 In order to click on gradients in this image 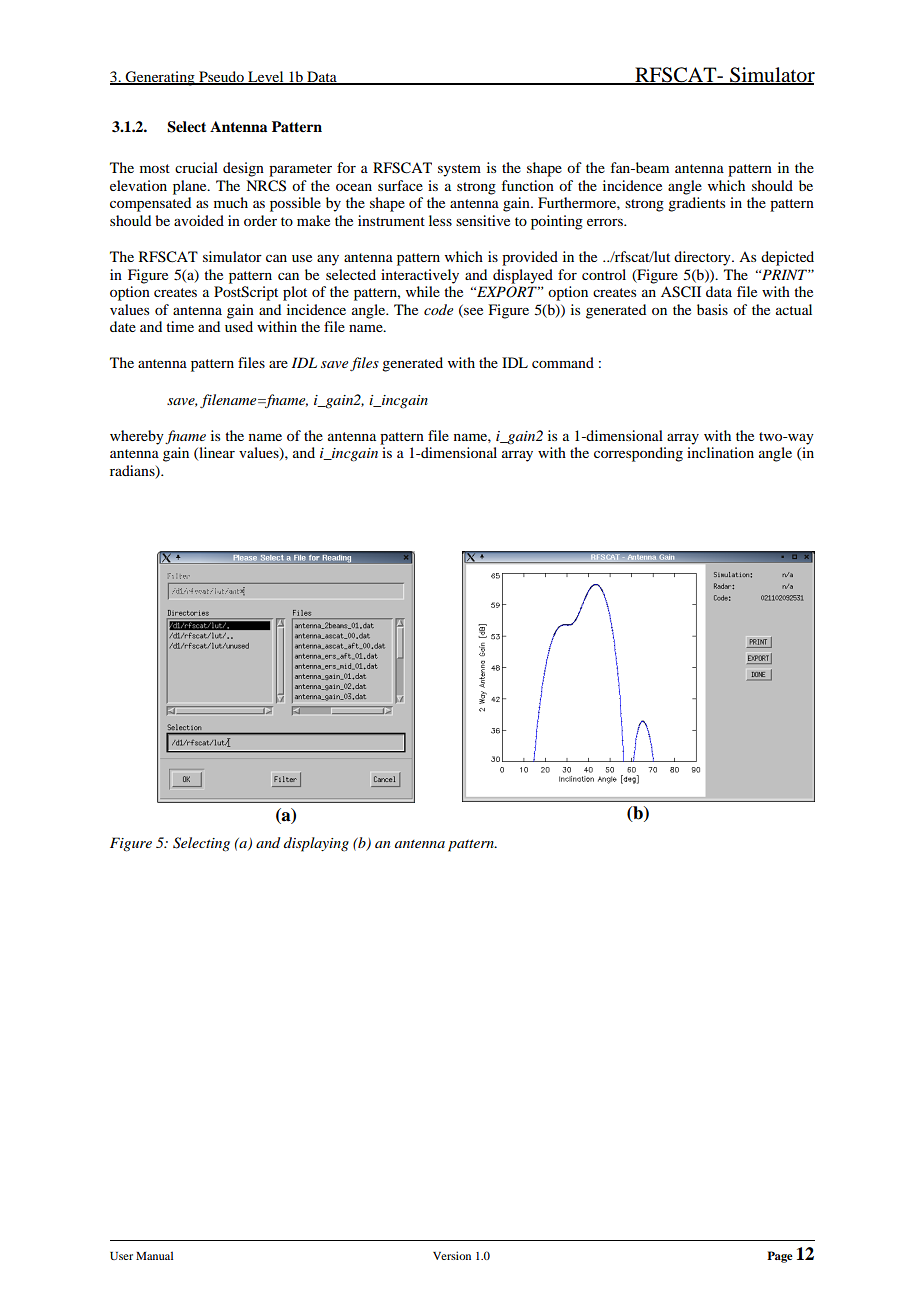, I will do `click(696, 204)`.
